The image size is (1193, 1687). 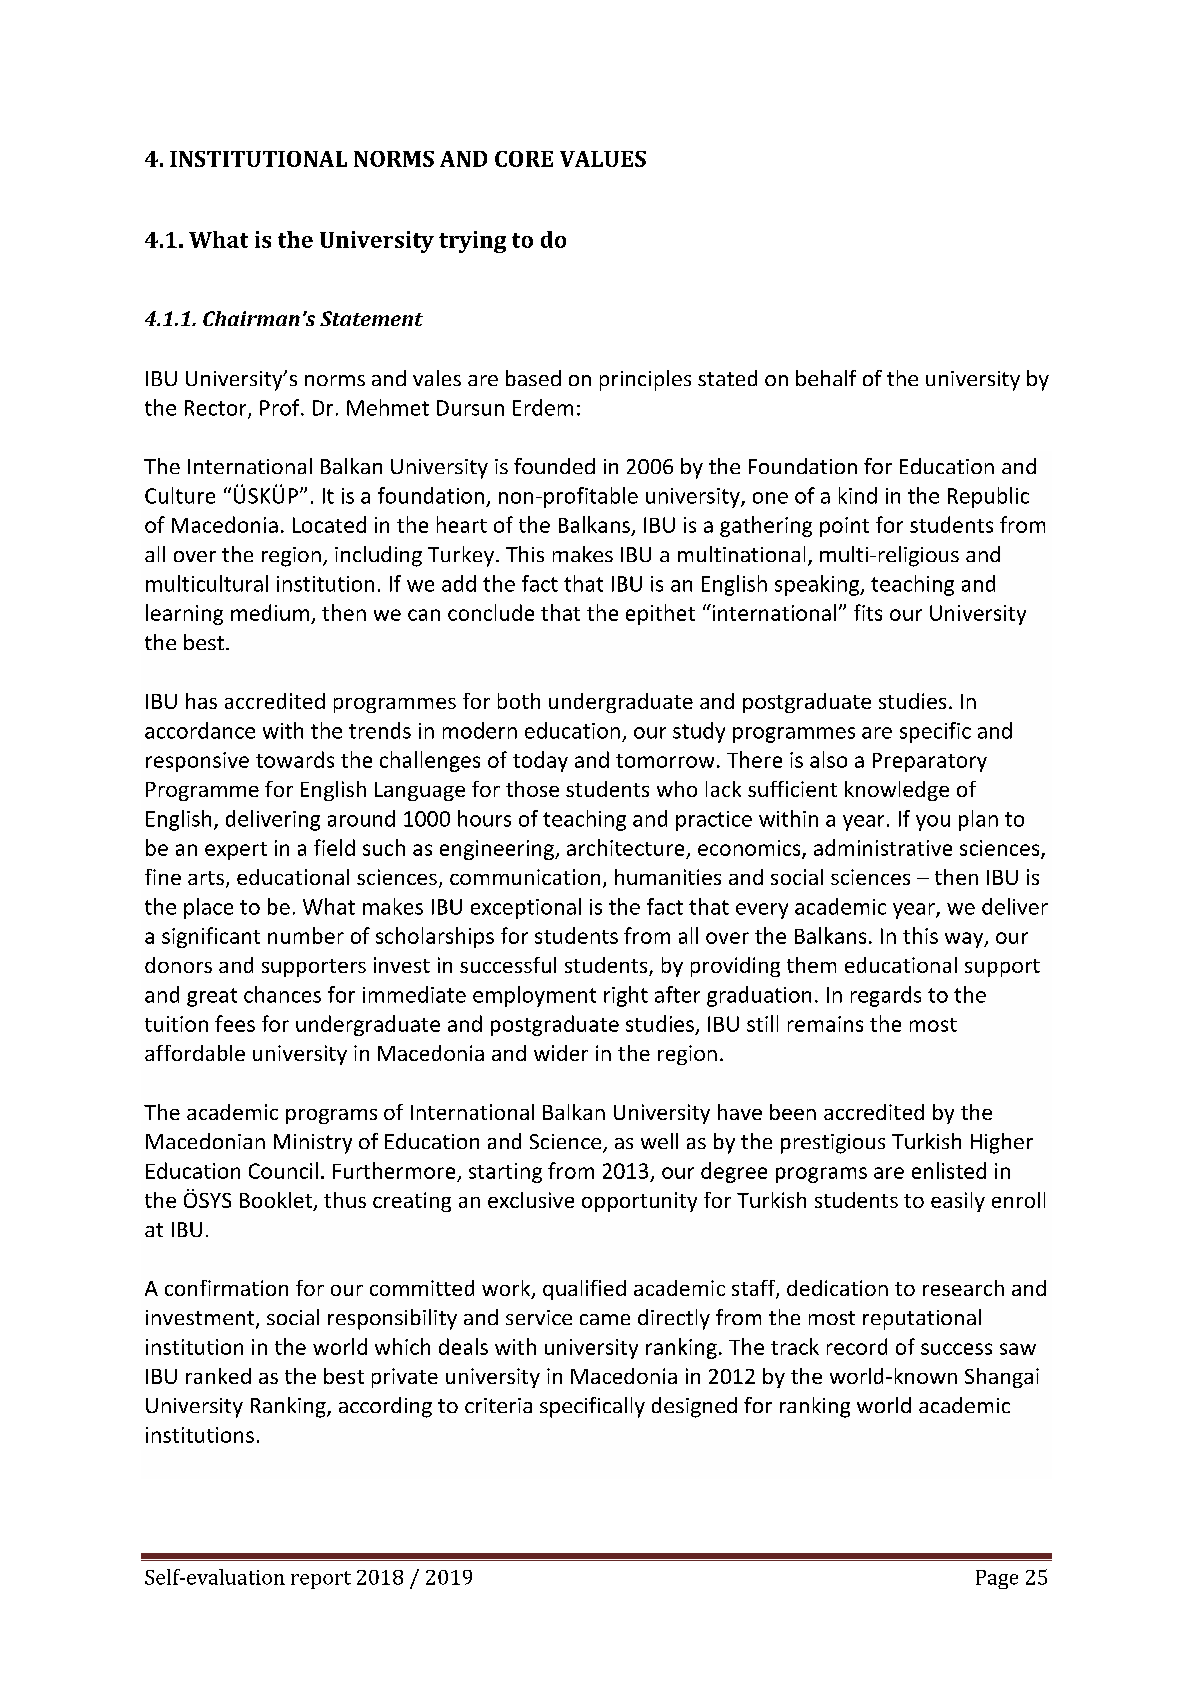 I want to click on ranked, so click(x=218, y=1376).
